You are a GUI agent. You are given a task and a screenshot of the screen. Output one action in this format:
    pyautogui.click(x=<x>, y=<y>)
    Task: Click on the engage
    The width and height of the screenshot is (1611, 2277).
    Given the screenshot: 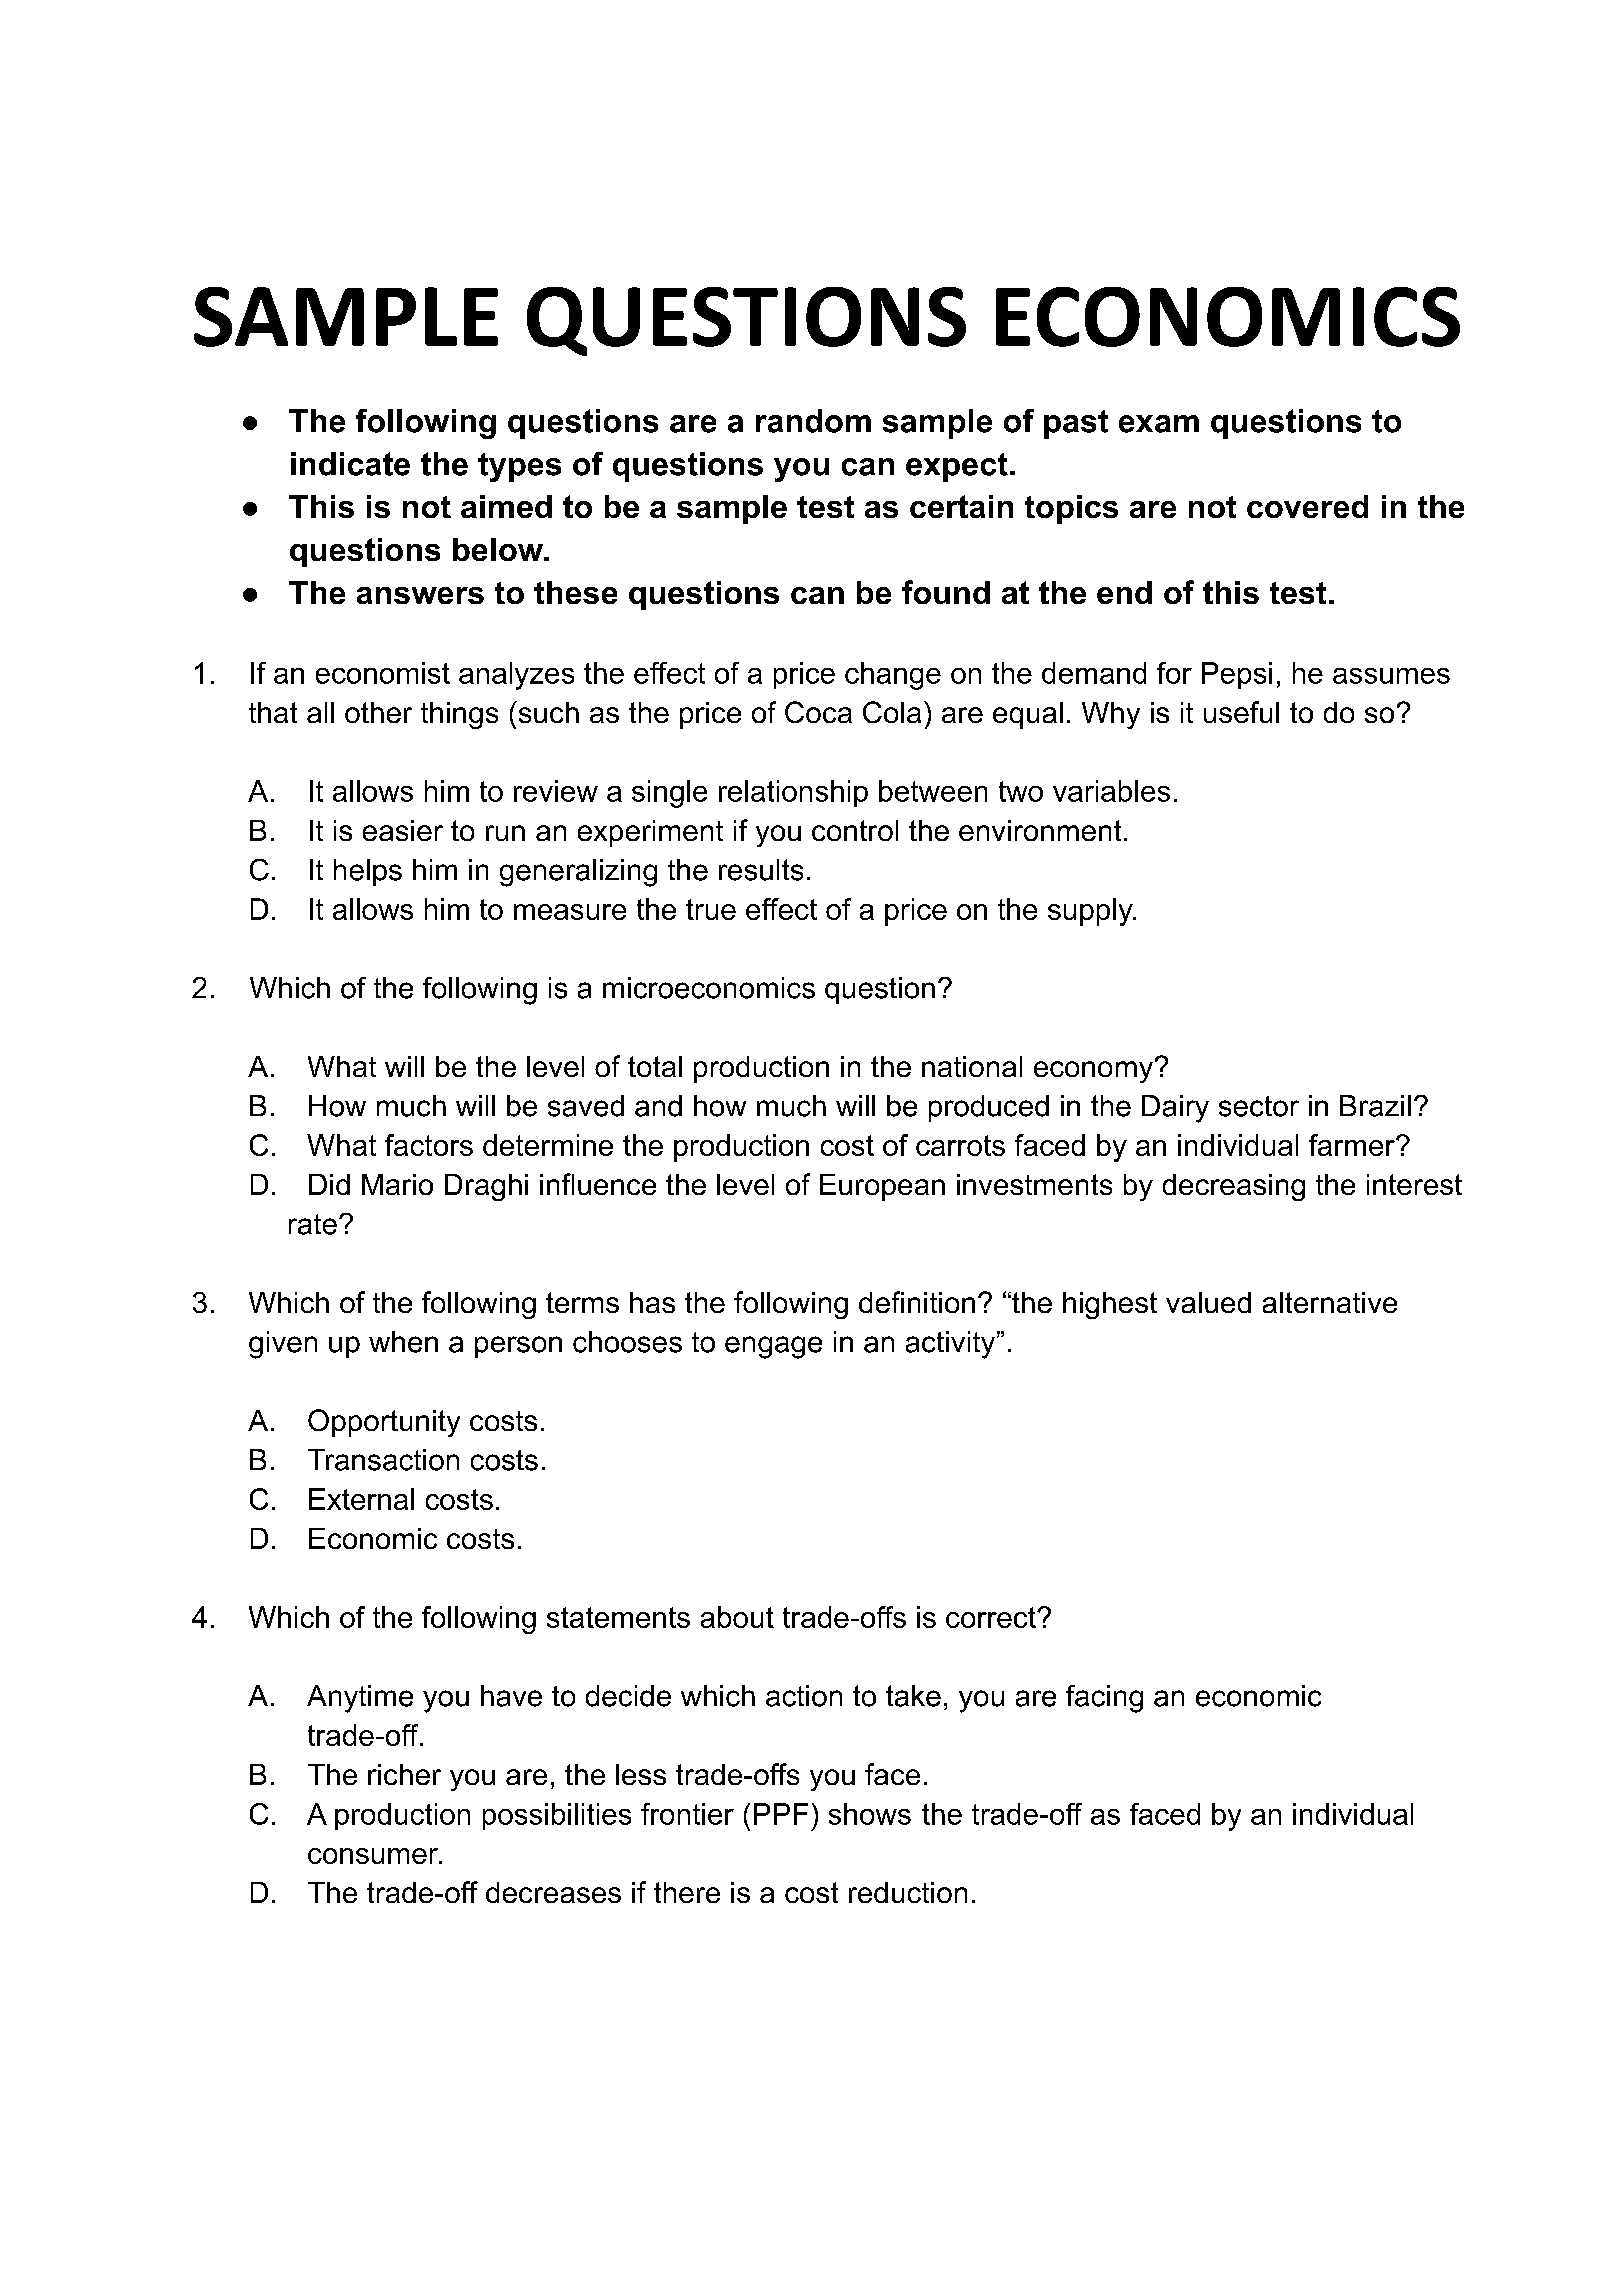 What is the action you would take?
    pyautogui.click(x=773, y=1347)
